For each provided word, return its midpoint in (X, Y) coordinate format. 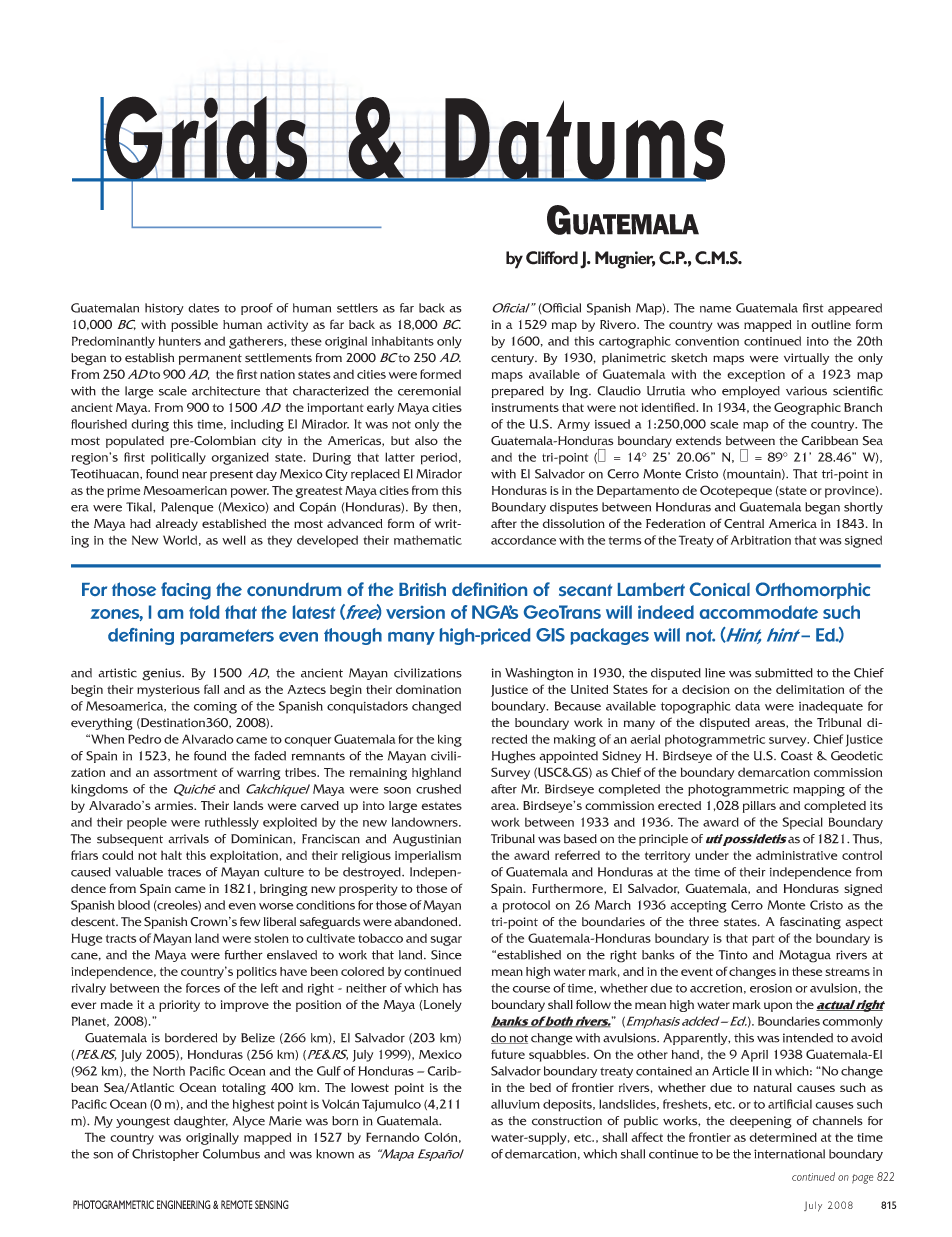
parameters (227, 637)
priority (179, 1006)
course (531, 989)
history (164, 309)
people (147, 823)
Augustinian (427, 840)
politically (178, 458)
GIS (550, 635)
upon (778, 1007)
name (715, 309)
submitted (784, 673)
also (426, 441)
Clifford (552, 258)
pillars (759, 807)
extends (698, 441)
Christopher (165, 1155)
